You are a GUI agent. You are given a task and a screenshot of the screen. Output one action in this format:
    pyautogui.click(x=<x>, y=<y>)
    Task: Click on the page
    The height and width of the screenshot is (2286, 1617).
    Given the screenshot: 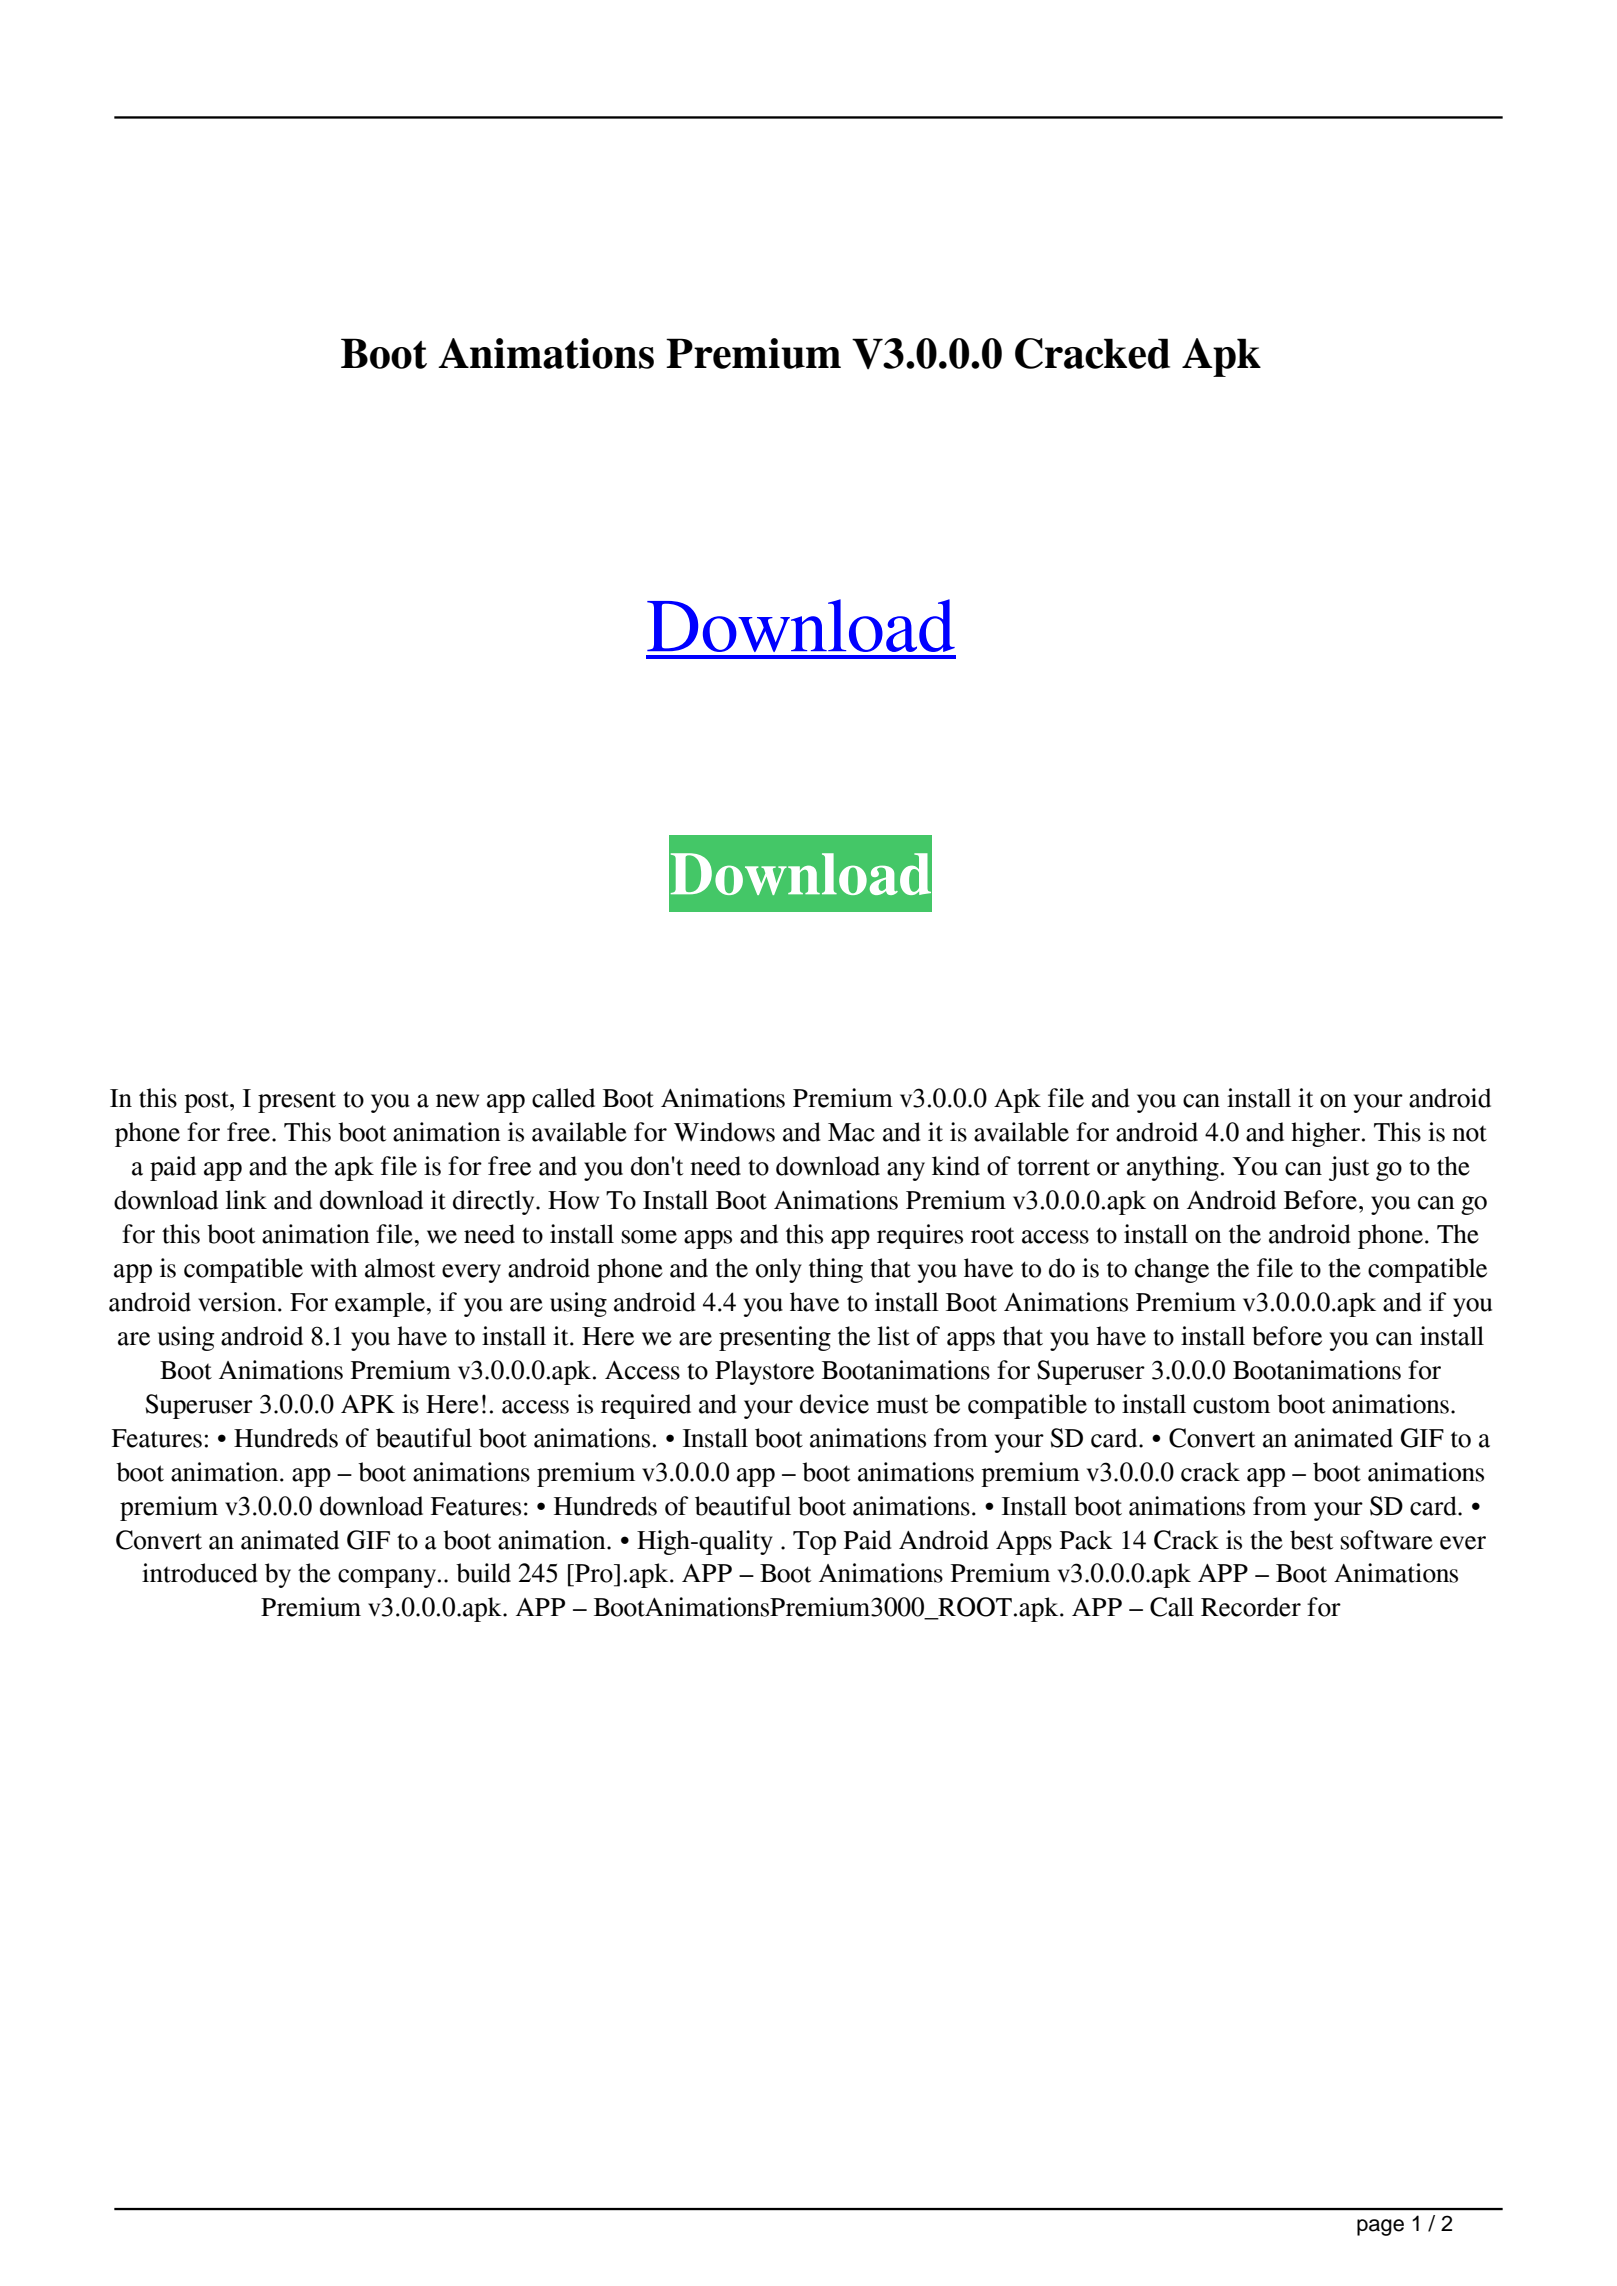 What is the action you would take?
    pyautogui.click(x=1380, y=2227)
